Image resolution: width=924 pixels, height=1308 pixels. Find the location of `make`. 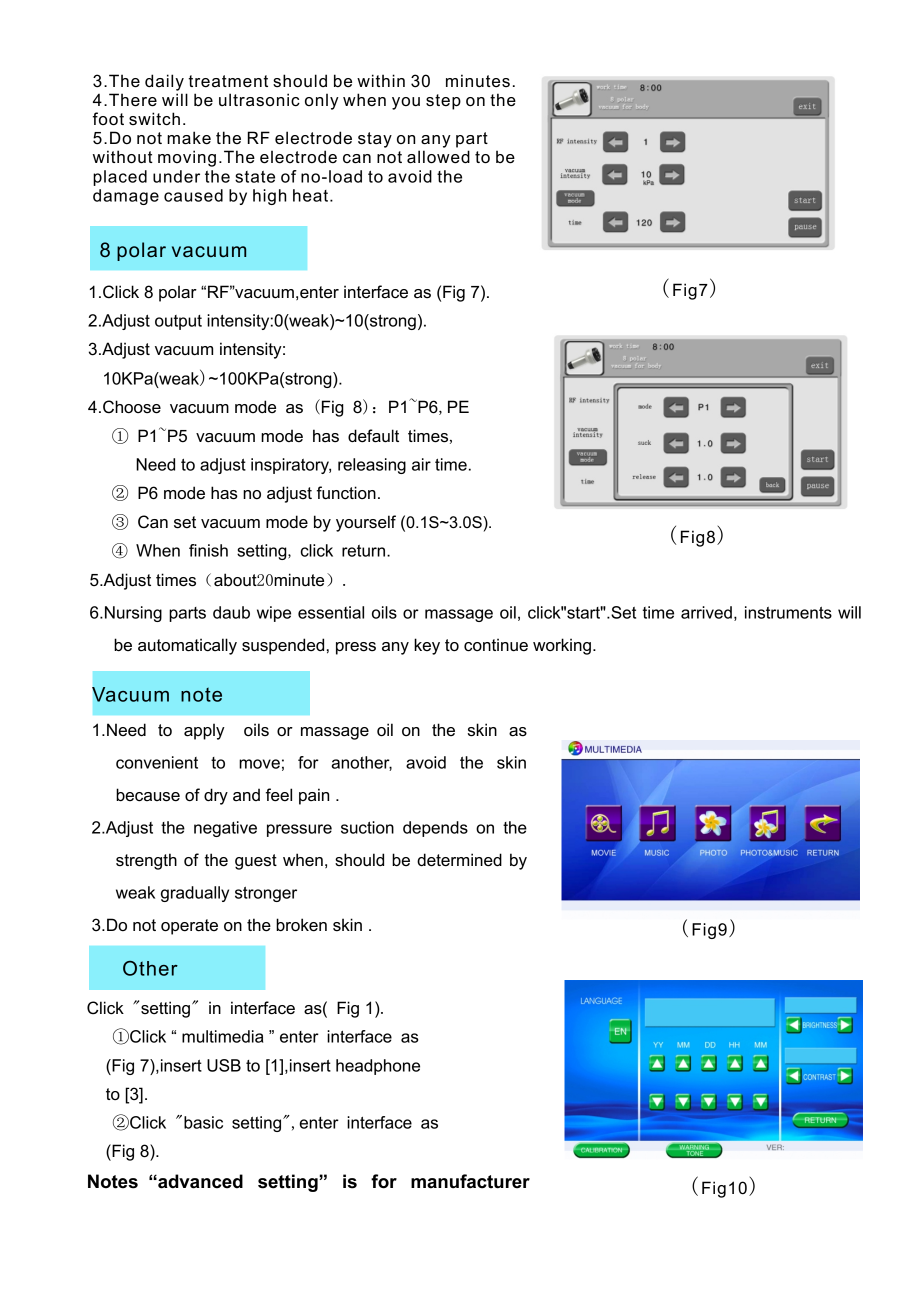

make is located at coordinates (189, 138).
